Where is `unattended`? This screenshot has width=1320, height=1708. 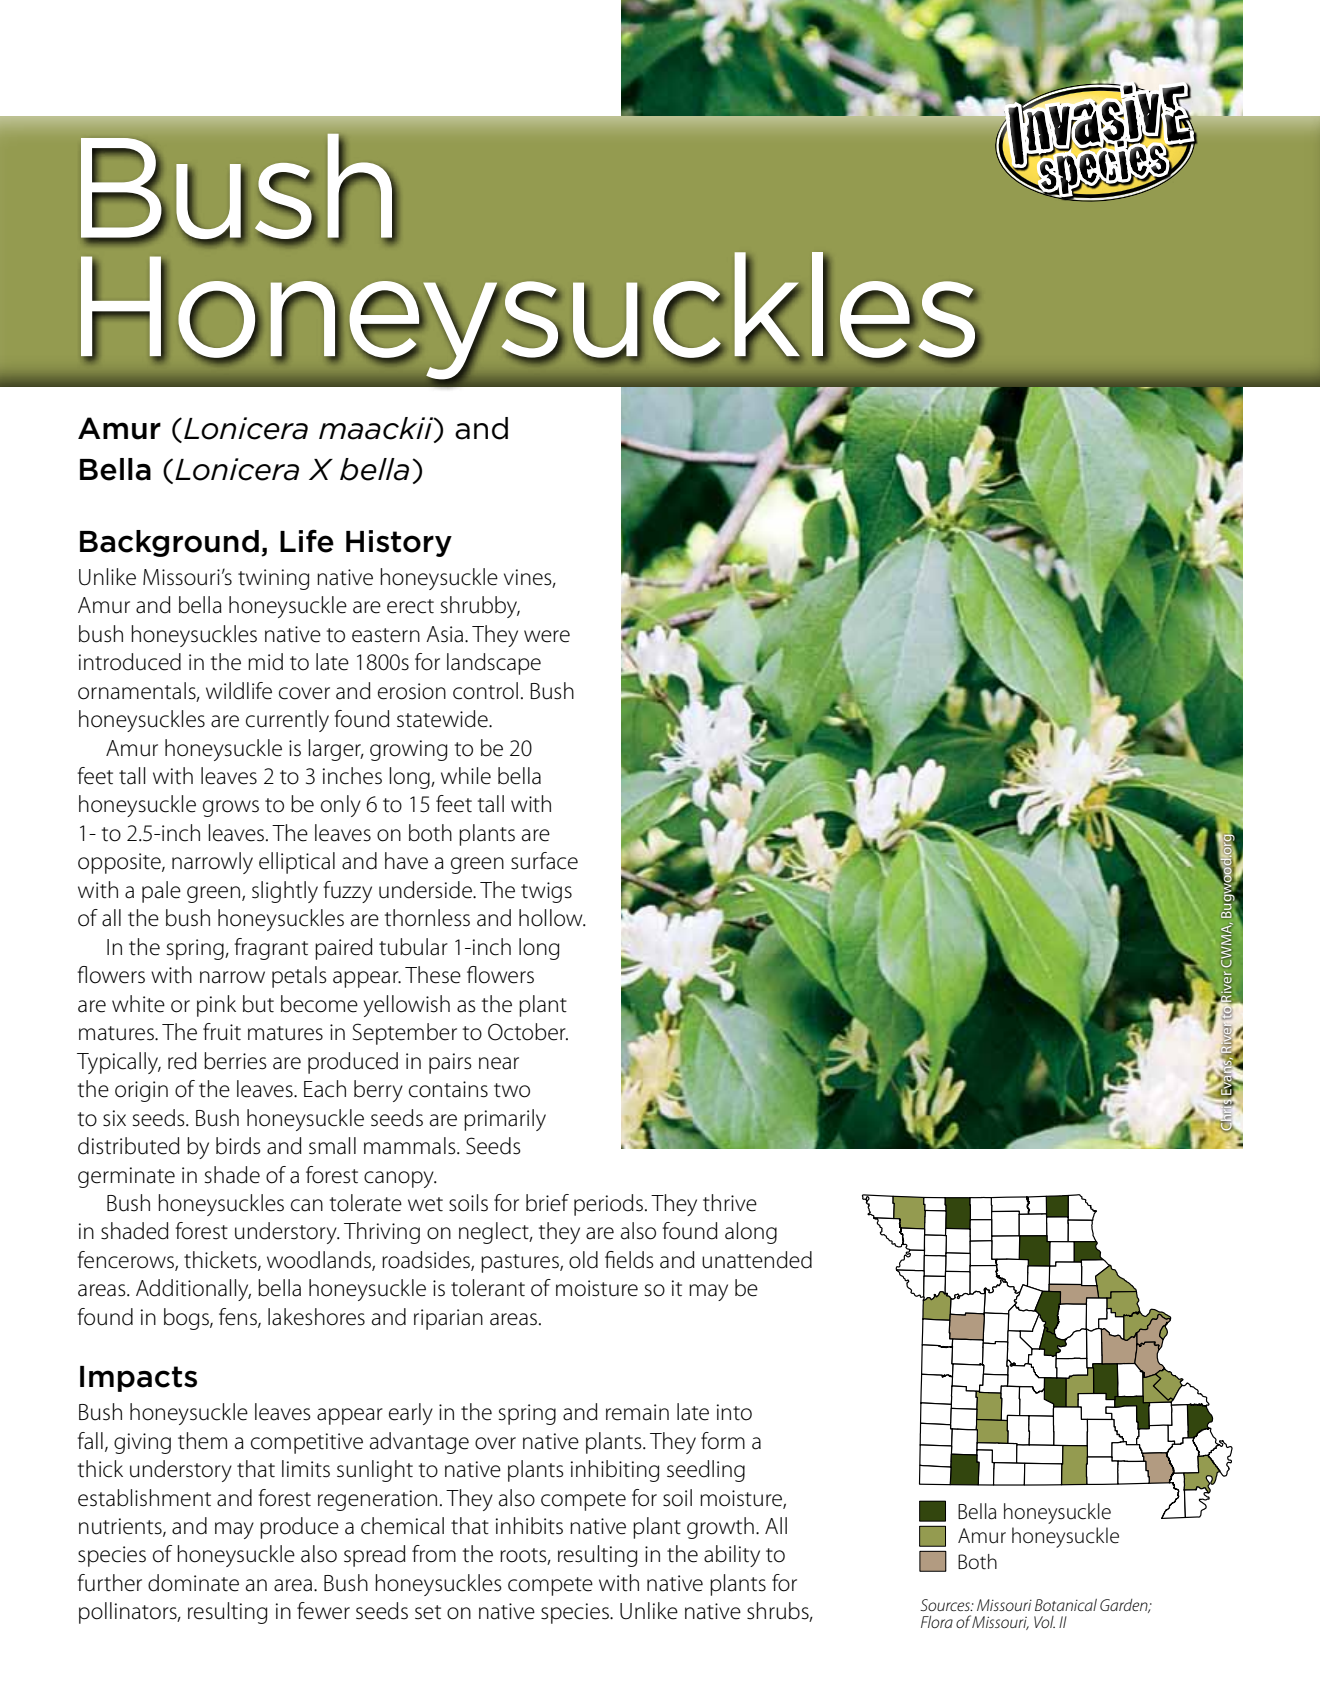
unattended is located at coordinates (757, 1260).
